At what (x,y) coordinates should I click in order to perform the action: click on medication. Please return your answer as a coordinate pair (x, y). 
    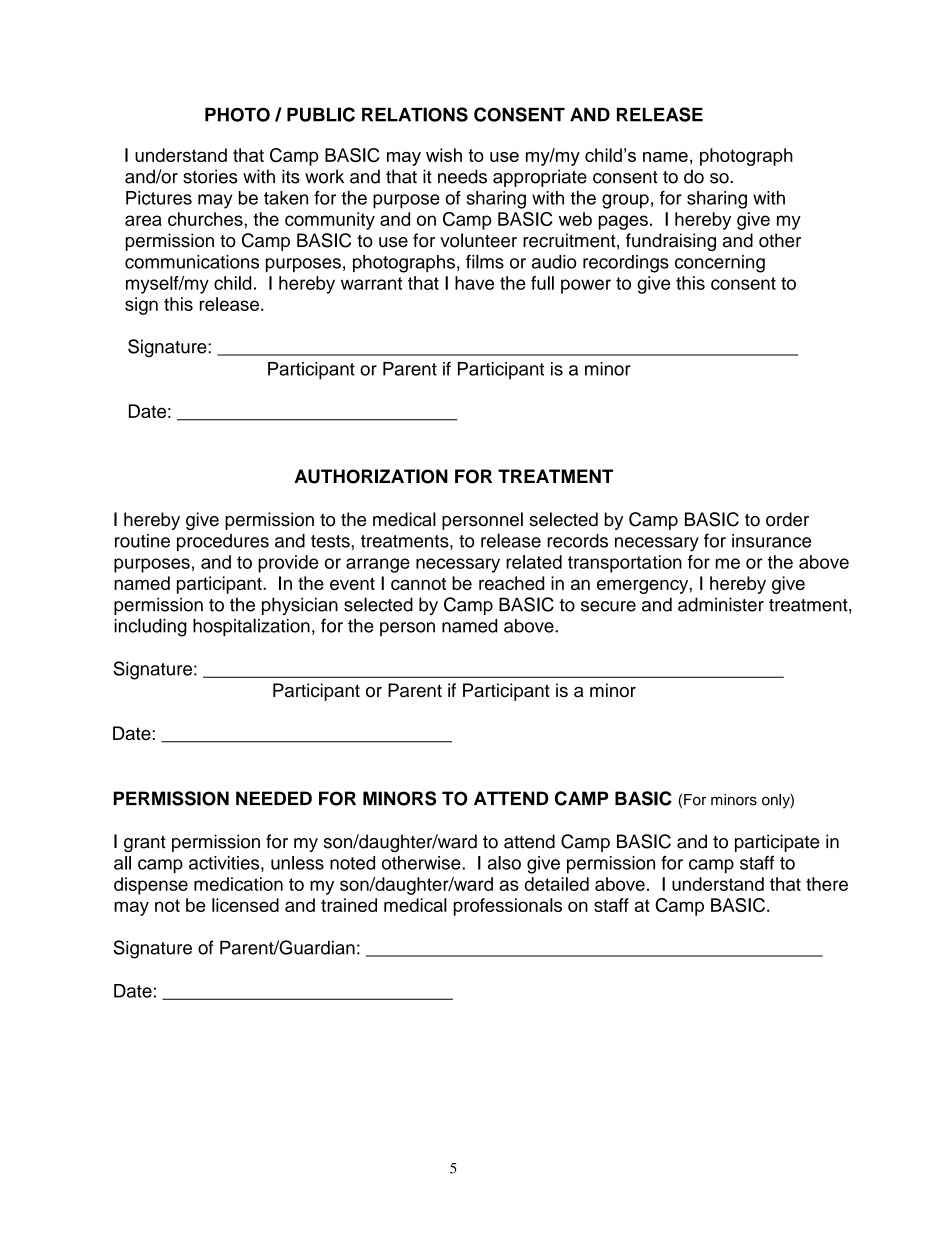
    Looking at the image, I should click on (238, 884).
